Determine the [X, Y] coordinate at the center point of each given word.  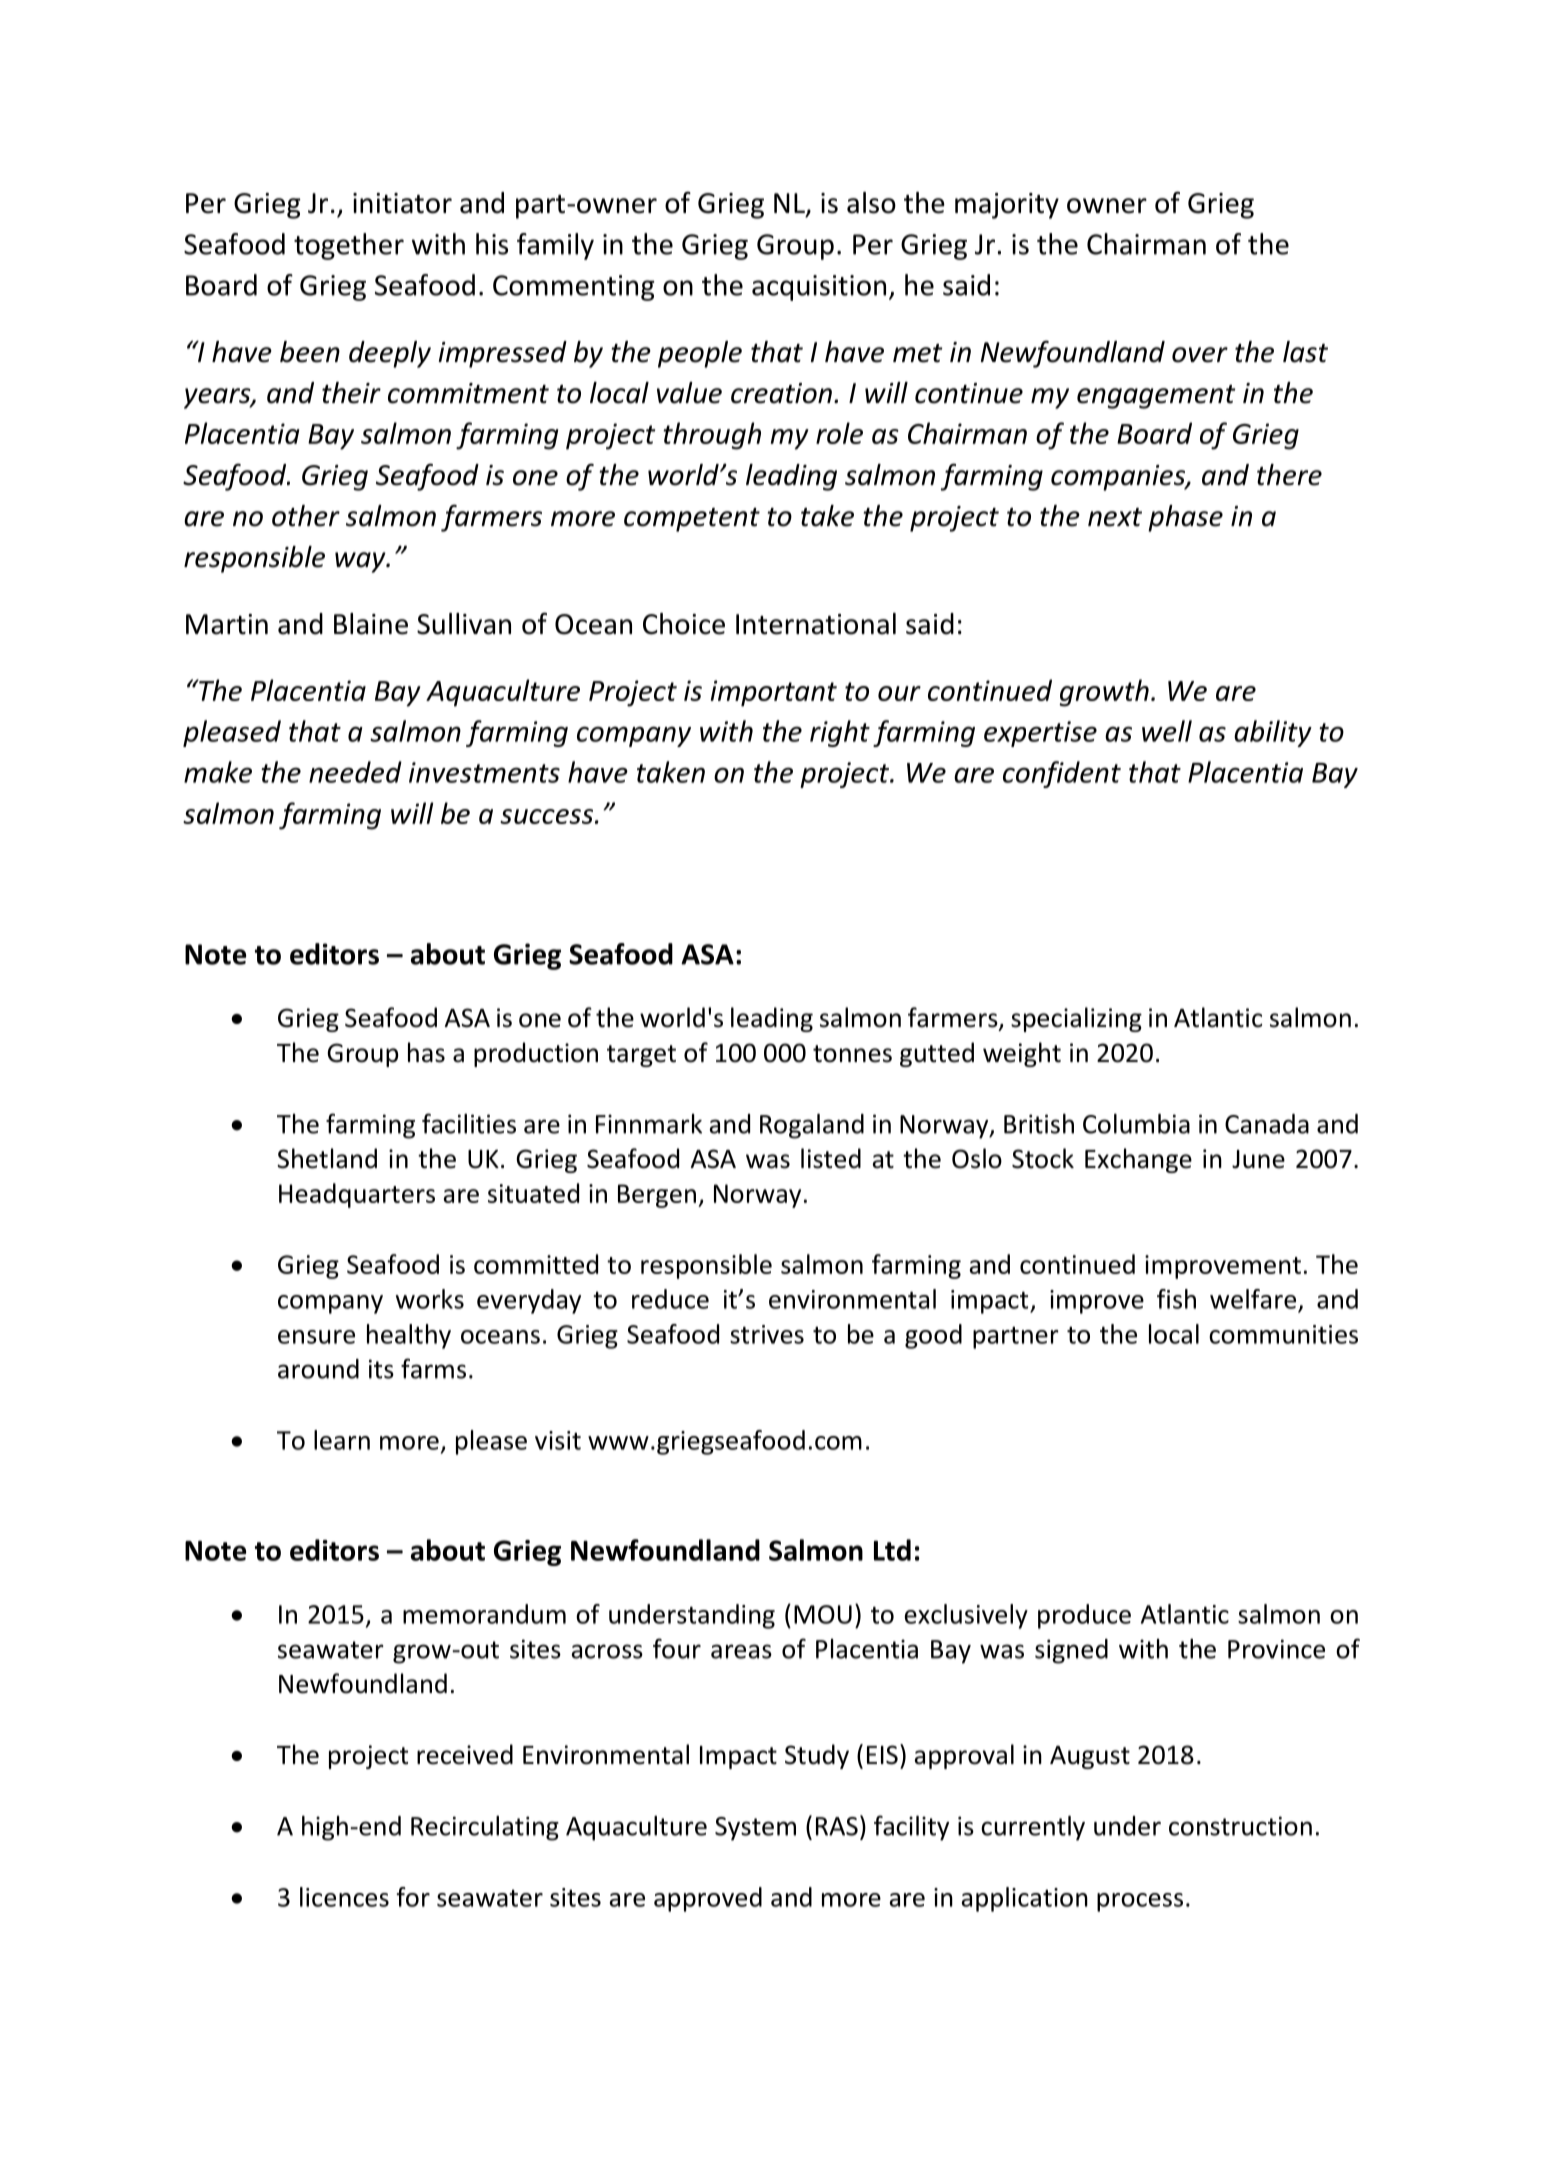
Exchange [1138, 1160]
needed [355, 772]
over [1200, 355]
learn [342, 1440]
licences [344, 1897]
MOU [823, 1614]
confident [1062, 774]
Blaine [371, 624]
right [840, 733]
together [349, 246]
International [816, 624]
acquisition [819, 288]
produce [1084, 1616]
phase [1185, 518]
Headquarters [357, 1195]
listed [831, 1158]
